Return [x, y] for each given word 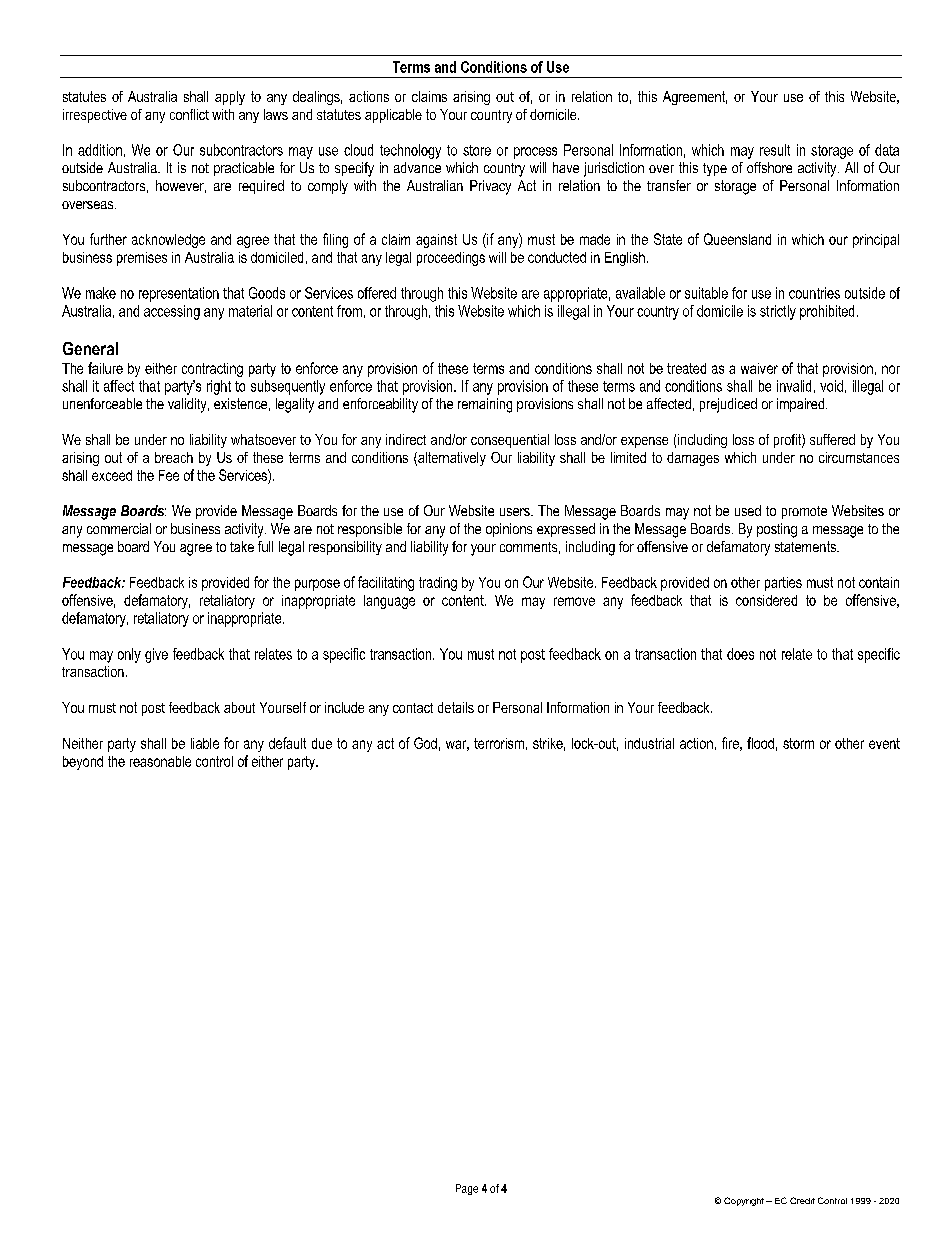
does [740, 654]
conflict [189, 114]
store [477, 150]
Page [467, 1189]
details [456, 707]
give [156, 655]
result [775, 150]
